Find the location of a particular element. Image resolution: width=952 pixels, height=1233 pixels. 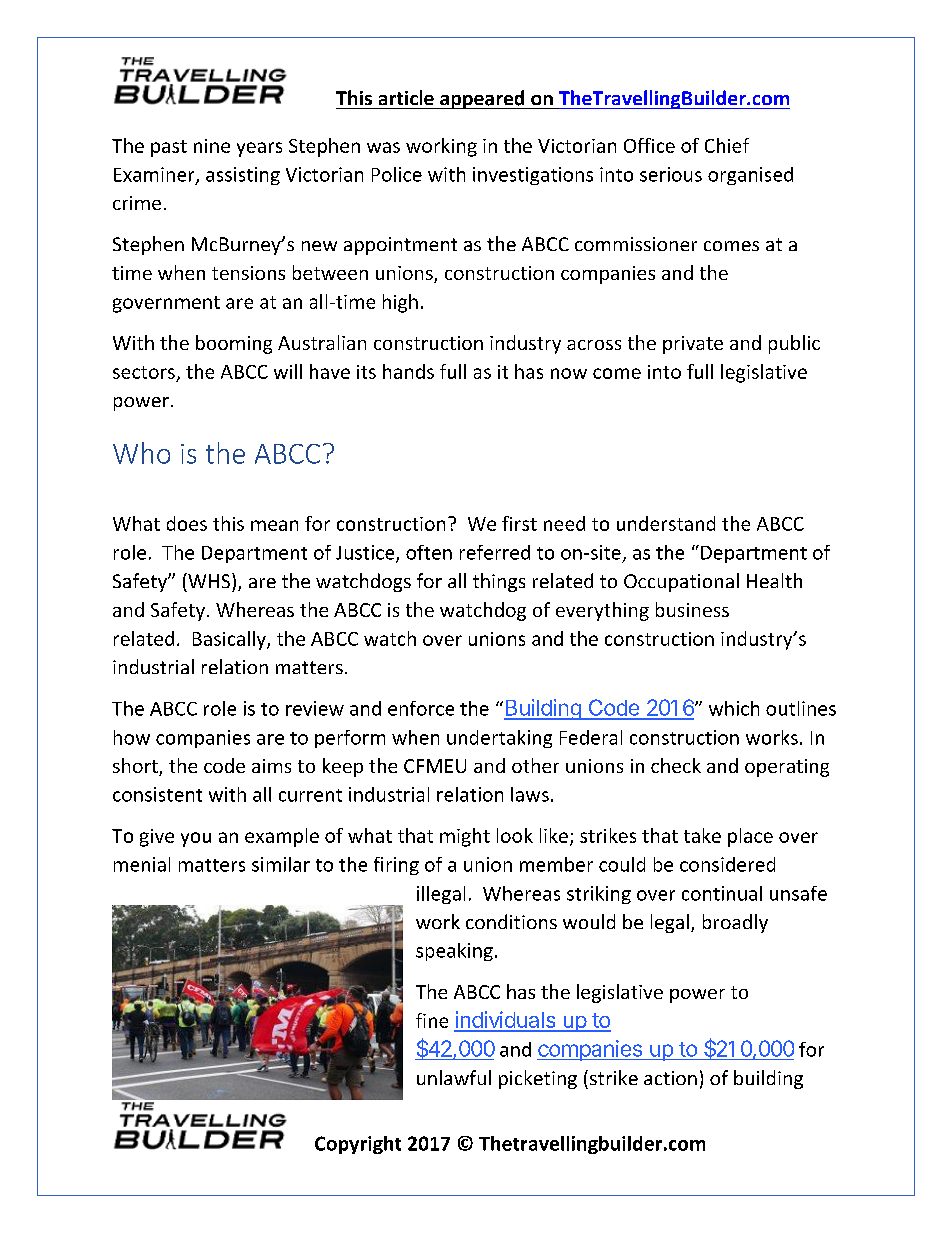

appeared is located at coordinates (482, 99).
